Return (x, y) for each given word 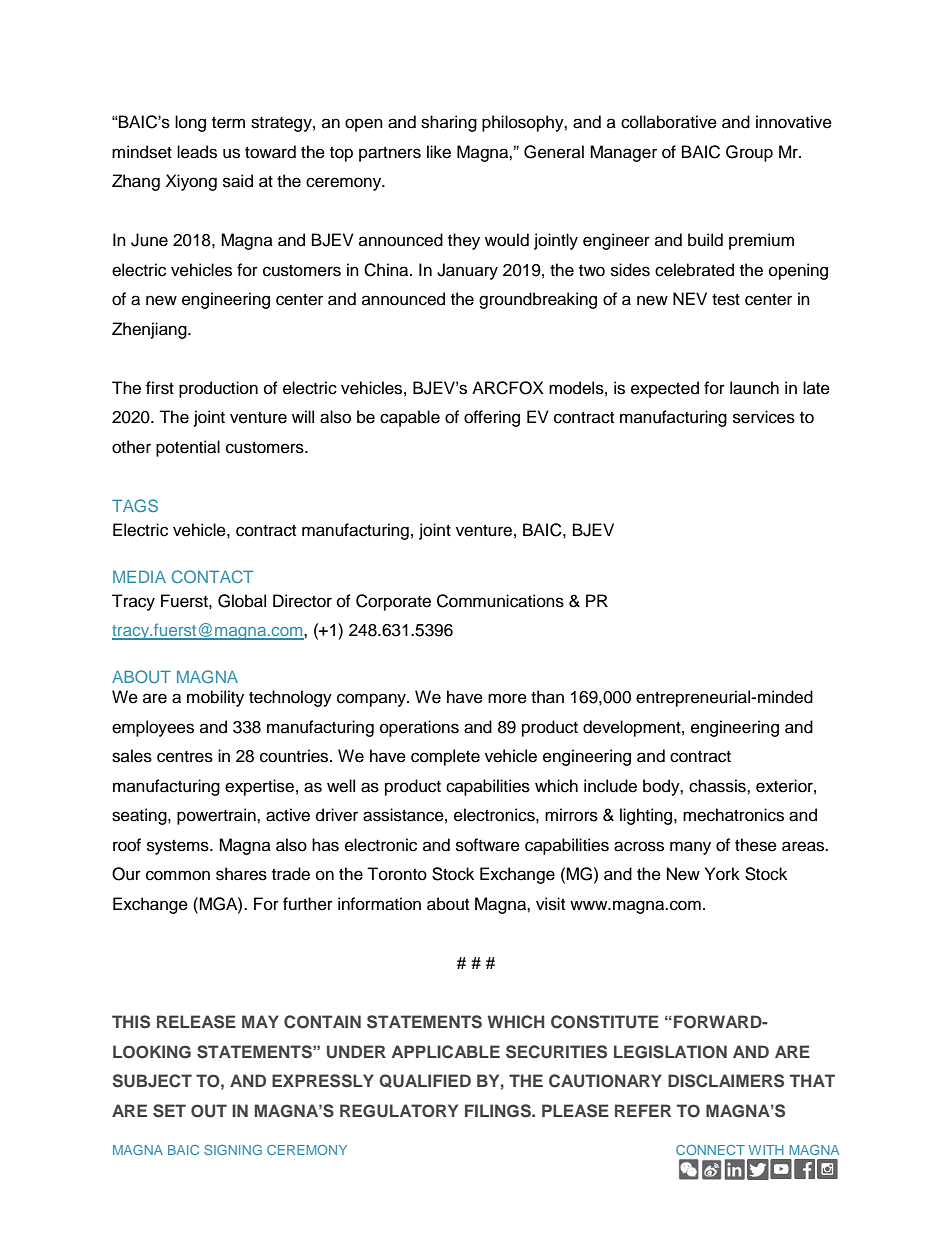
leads (197, 152)
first (160, 388)
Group (749, 153)
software (488, 845)
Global (242, 601)
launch (754, 388)
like (439, 152)
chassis (718, 786)
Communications (500, 601)
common (178, 875)
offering (492, 418)
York (722, 874)
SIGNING (233, 1150)
